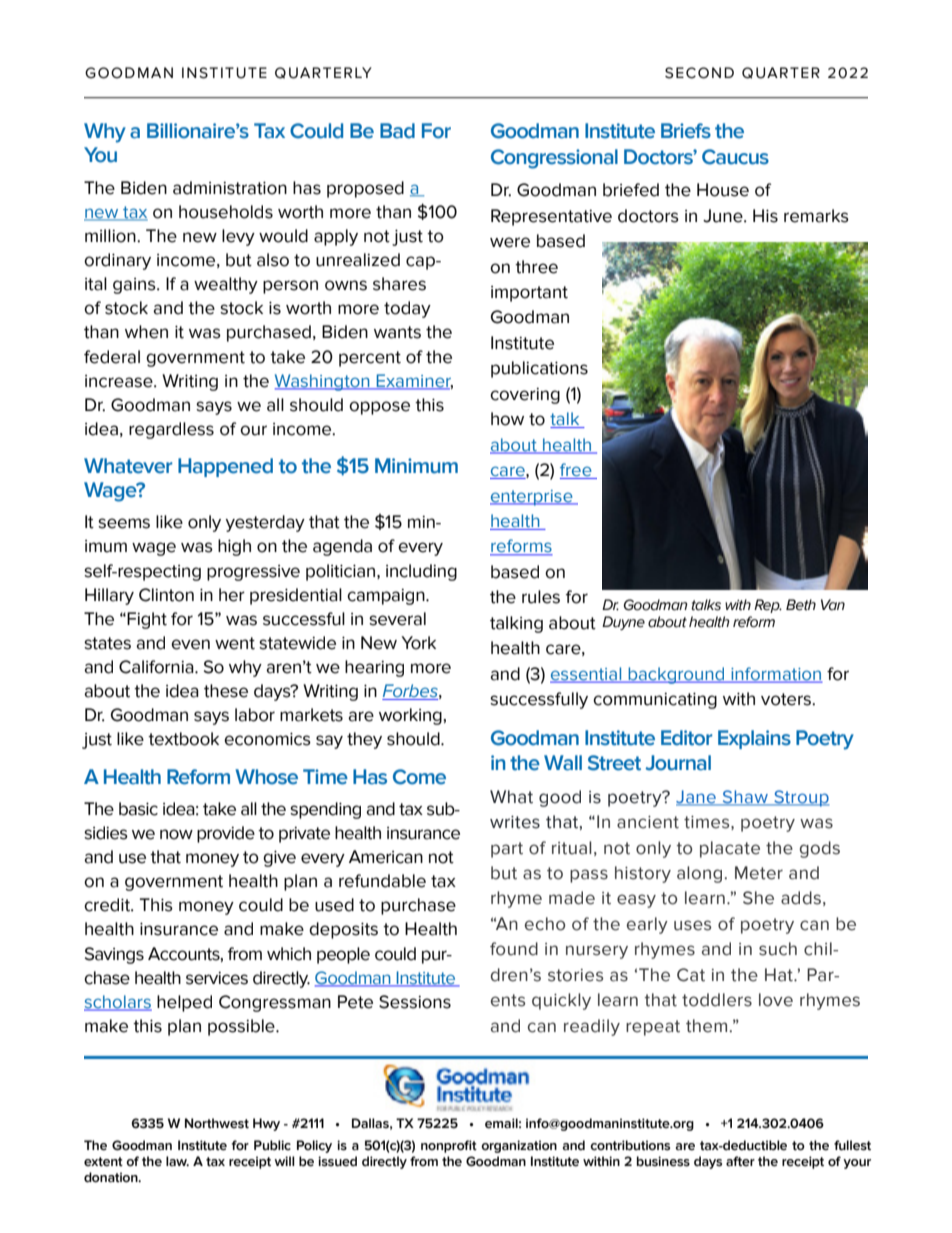  What do you see at coordinates (418, 643) in the screenshot?
I see `York` at bounding box center [418, 643].
